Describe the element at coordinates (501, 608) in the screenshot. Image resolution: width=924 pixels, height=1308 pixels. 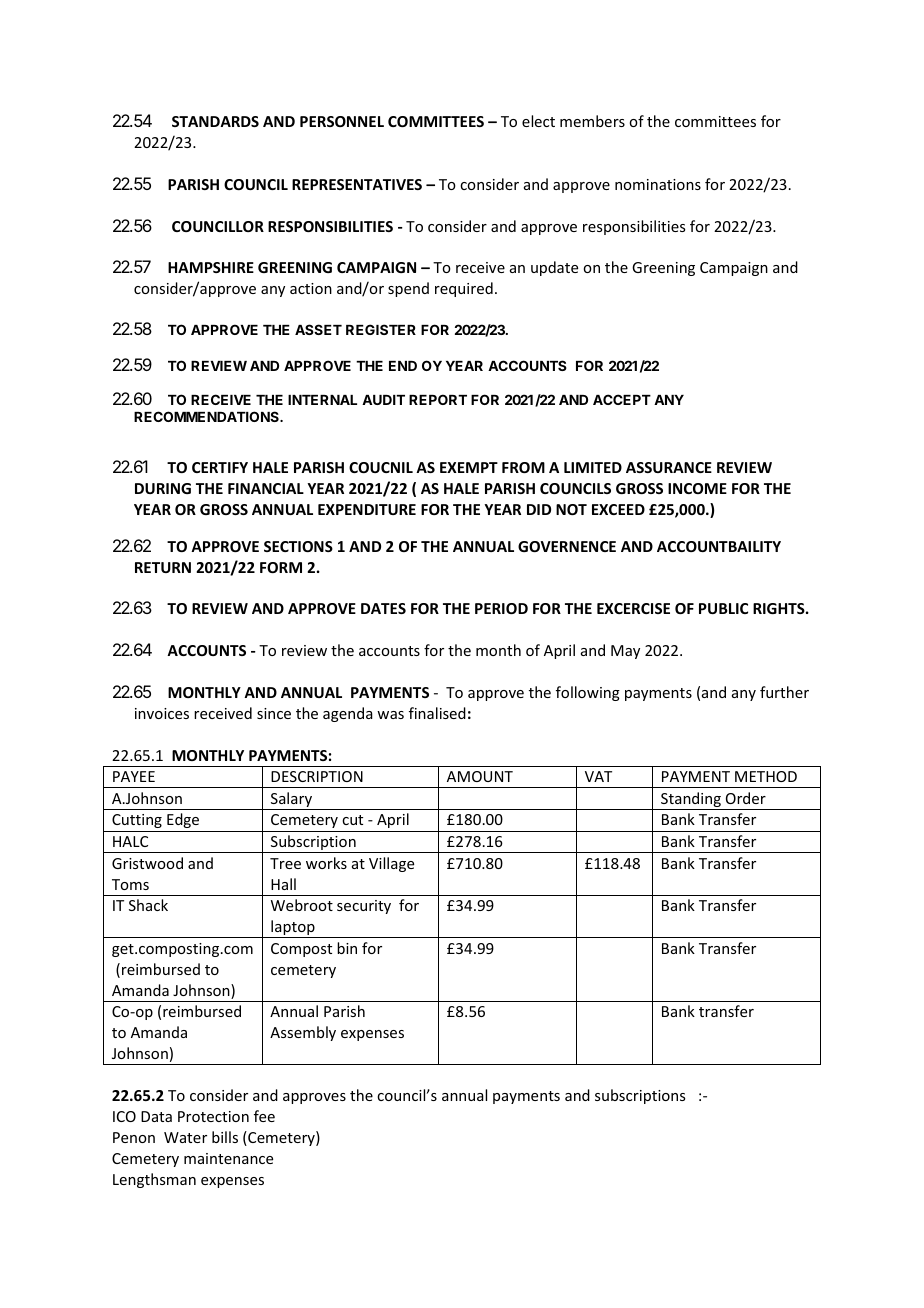
I see `PERIOD` at that location.
